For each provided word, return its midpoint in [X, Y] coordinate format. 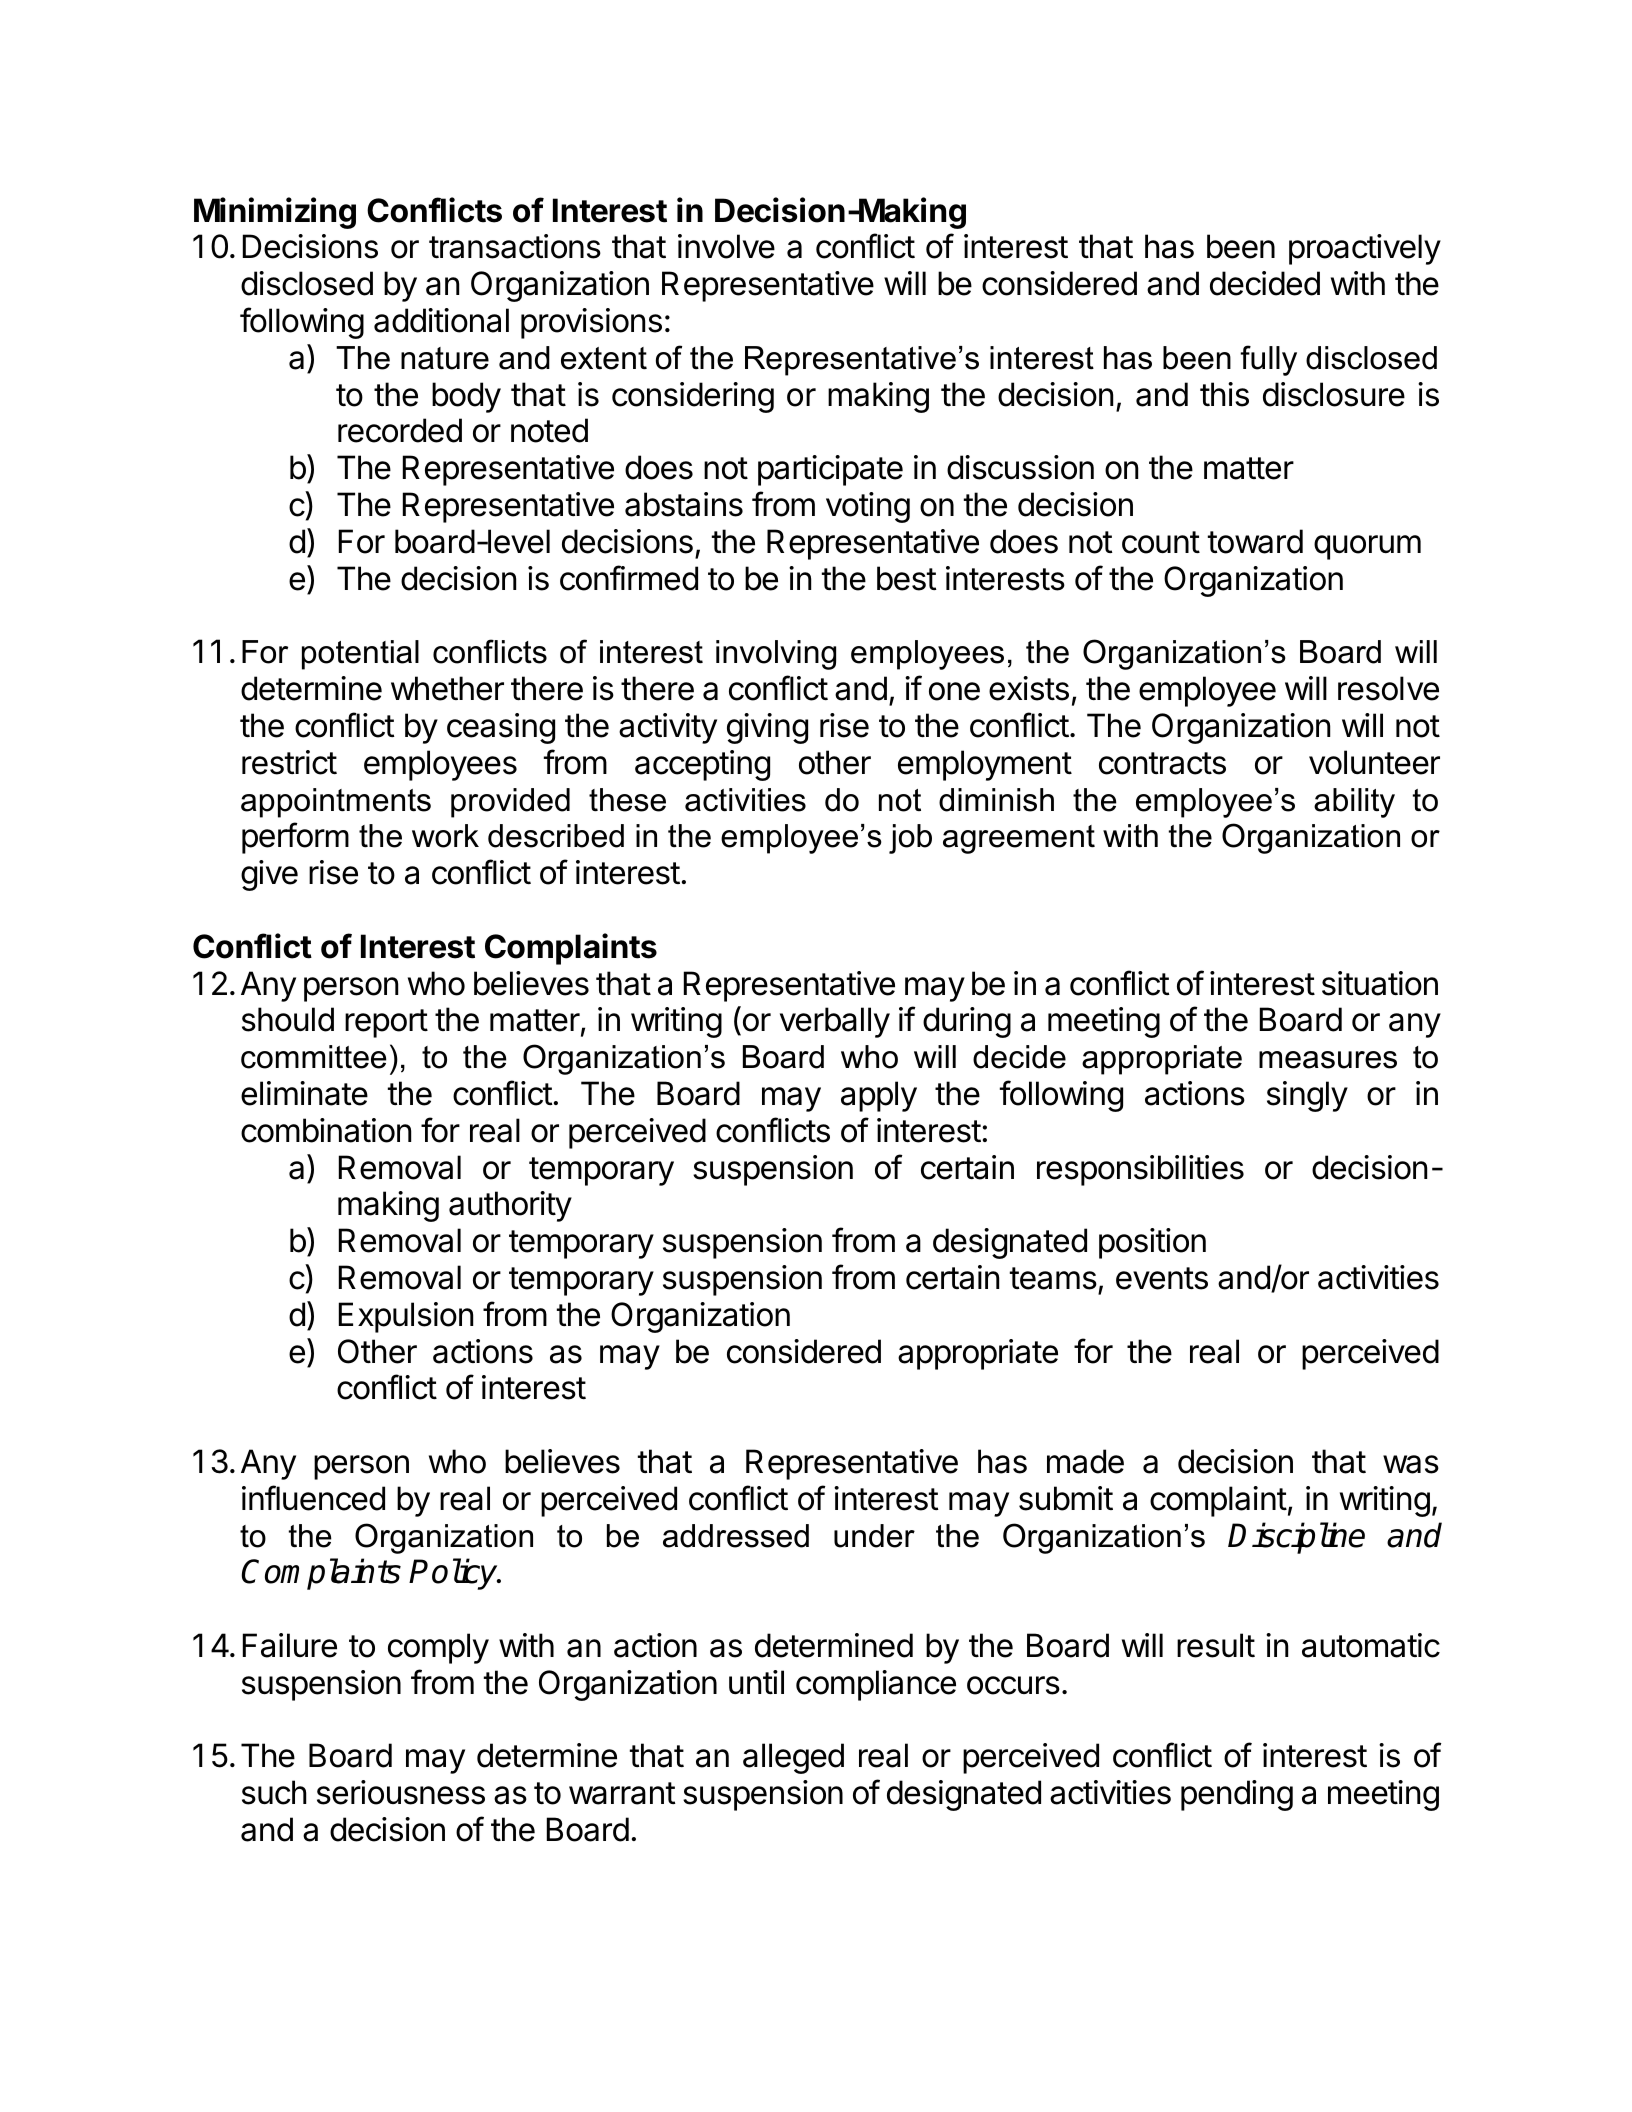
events [1162, 1278]
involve [726, 246]
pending [1237, 1795]
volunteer [1374, 762]
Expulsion [406, 1317]
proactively [1365, 249]
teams [1053, 1278]
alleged [793, 1758]
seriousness [401, 1792]
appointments [336, 803]
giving [767, 728]
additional [441, 320]
